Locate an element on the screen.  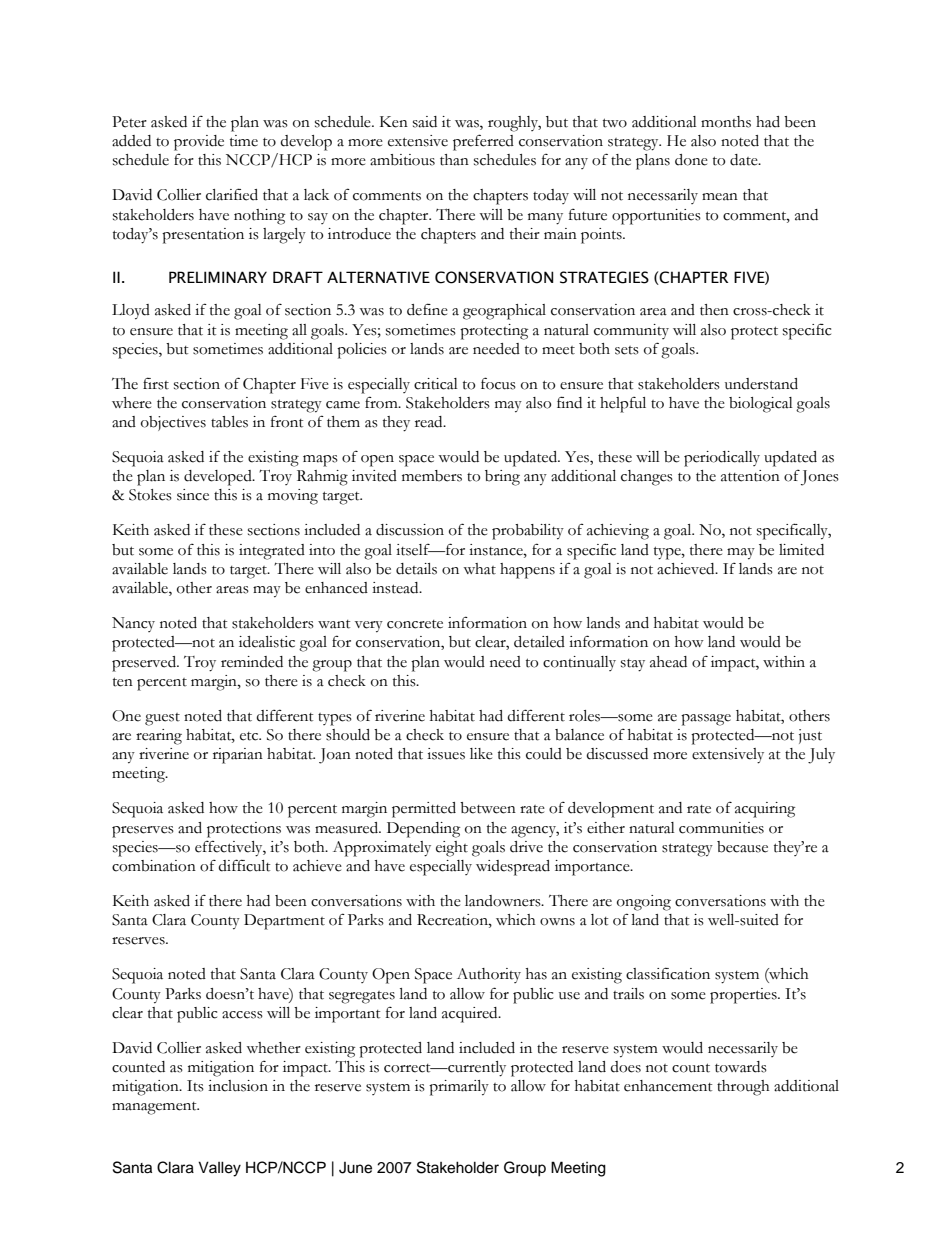
between is located at coordinates (488, 808).
